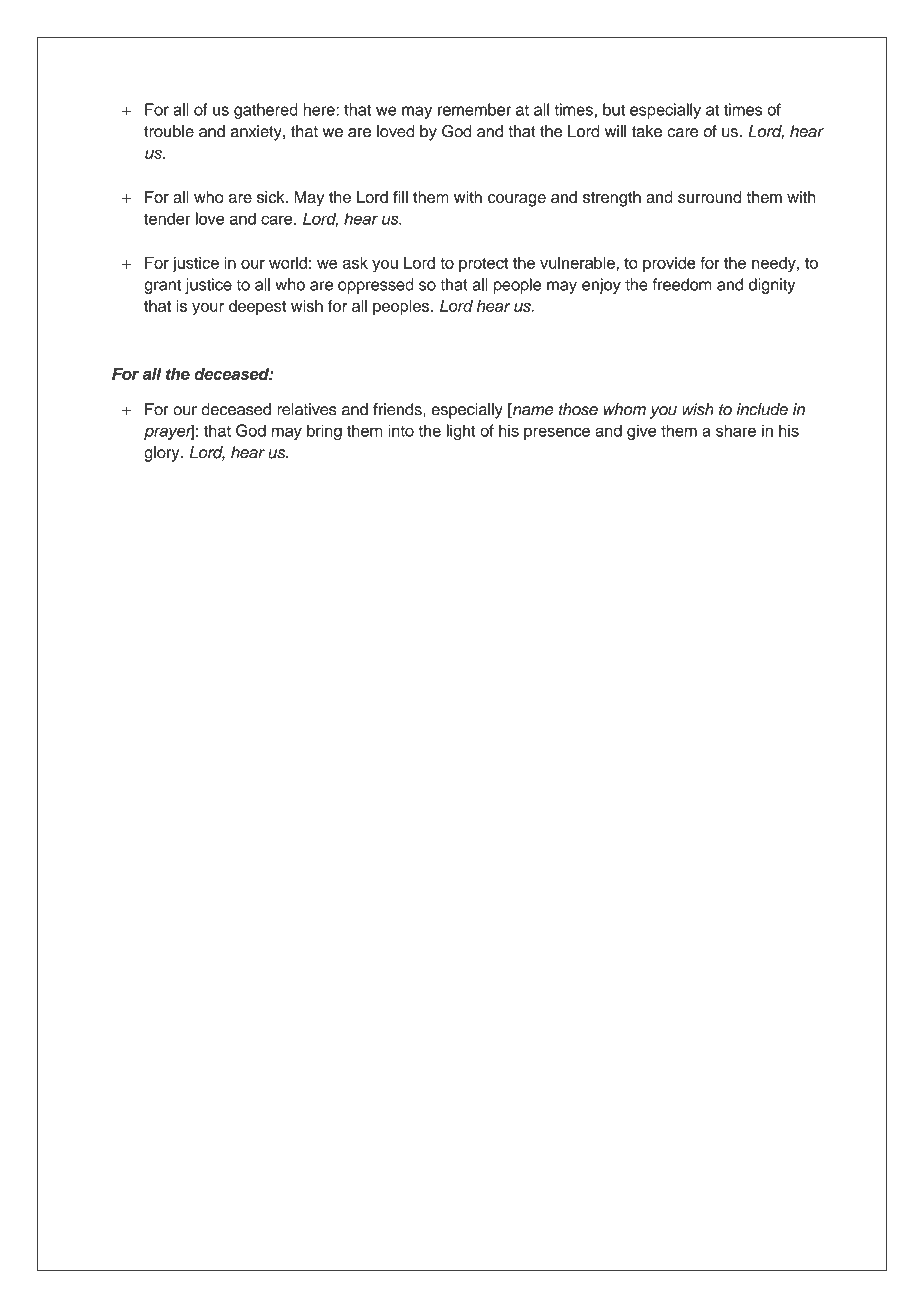 The width and height of the document is (924, 1308). What do you see at coordinates (398, 409) in the document?
I see `friends` at bounding box center [398, 409].
